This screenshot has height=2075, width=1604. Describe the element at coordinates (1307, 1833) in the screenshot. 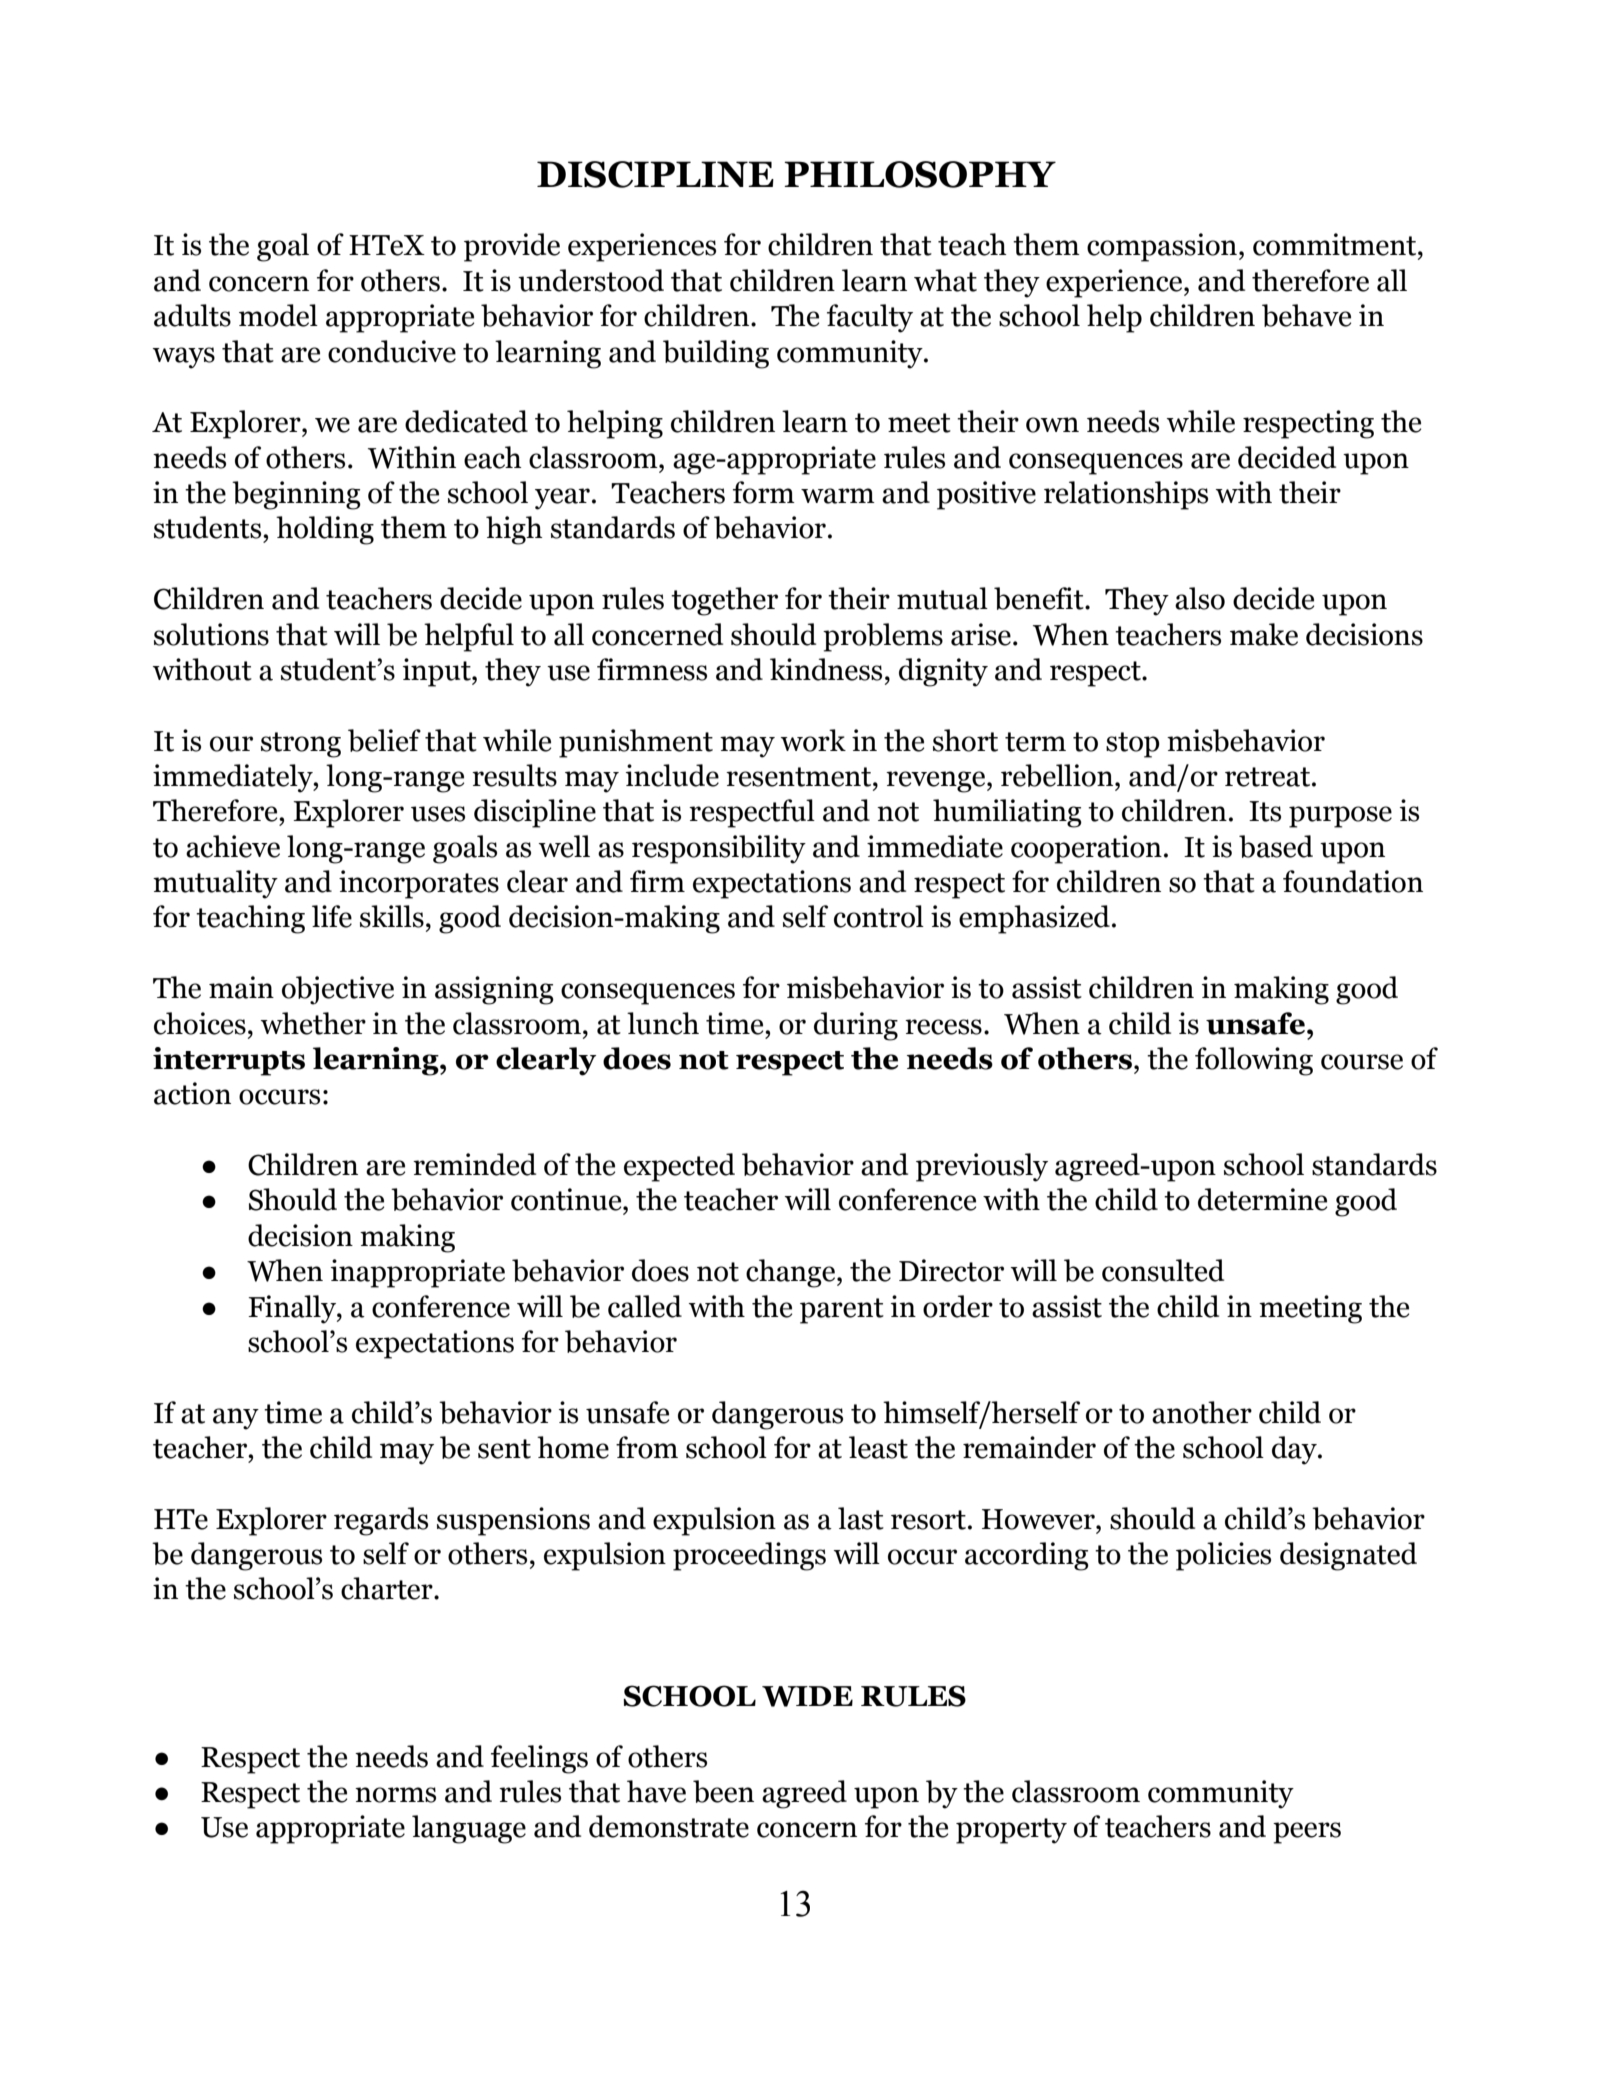

I see `peers` at that location.
